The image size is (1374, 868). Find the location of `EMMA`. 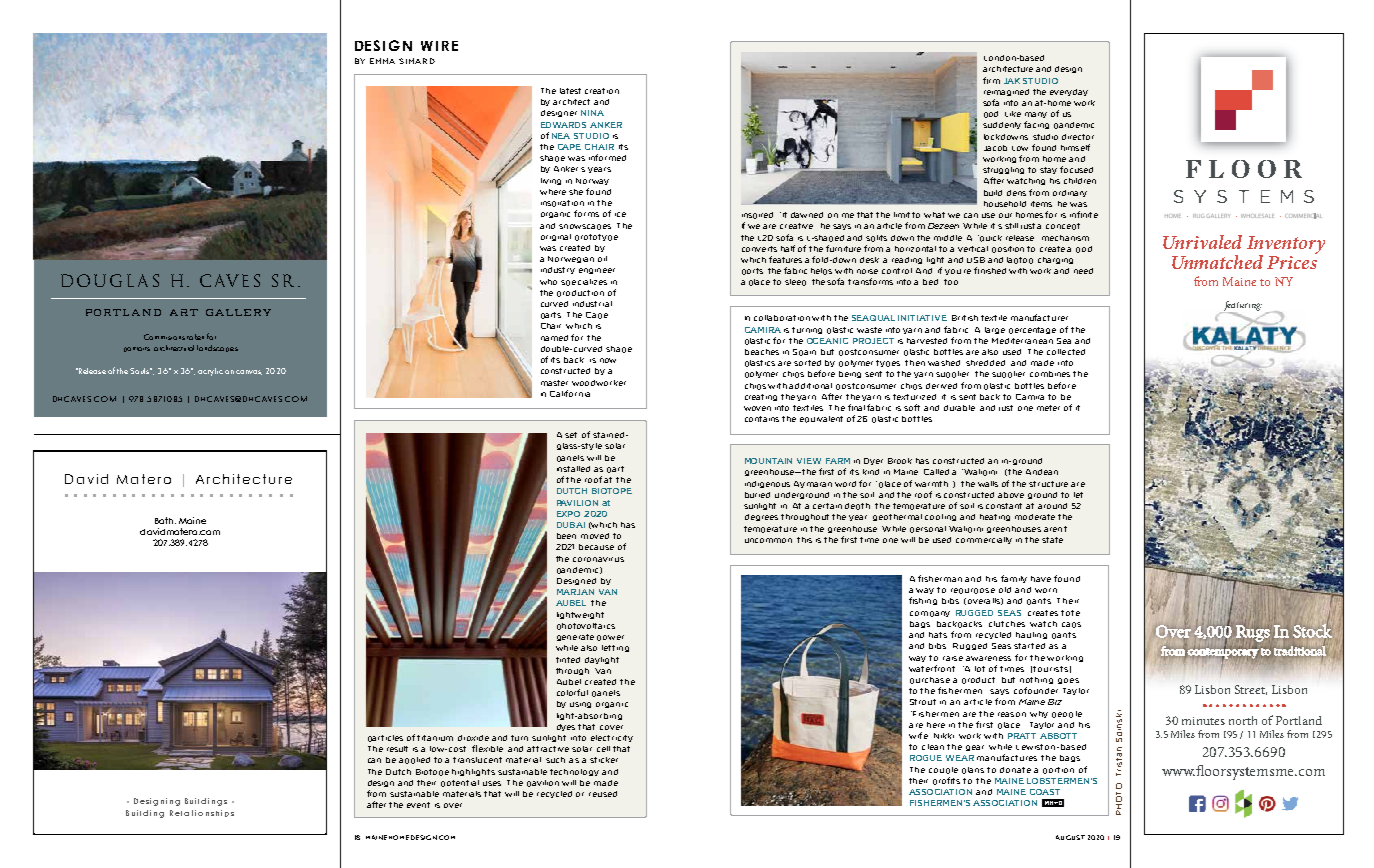

EMMA is located at coordinates (382, 61).
